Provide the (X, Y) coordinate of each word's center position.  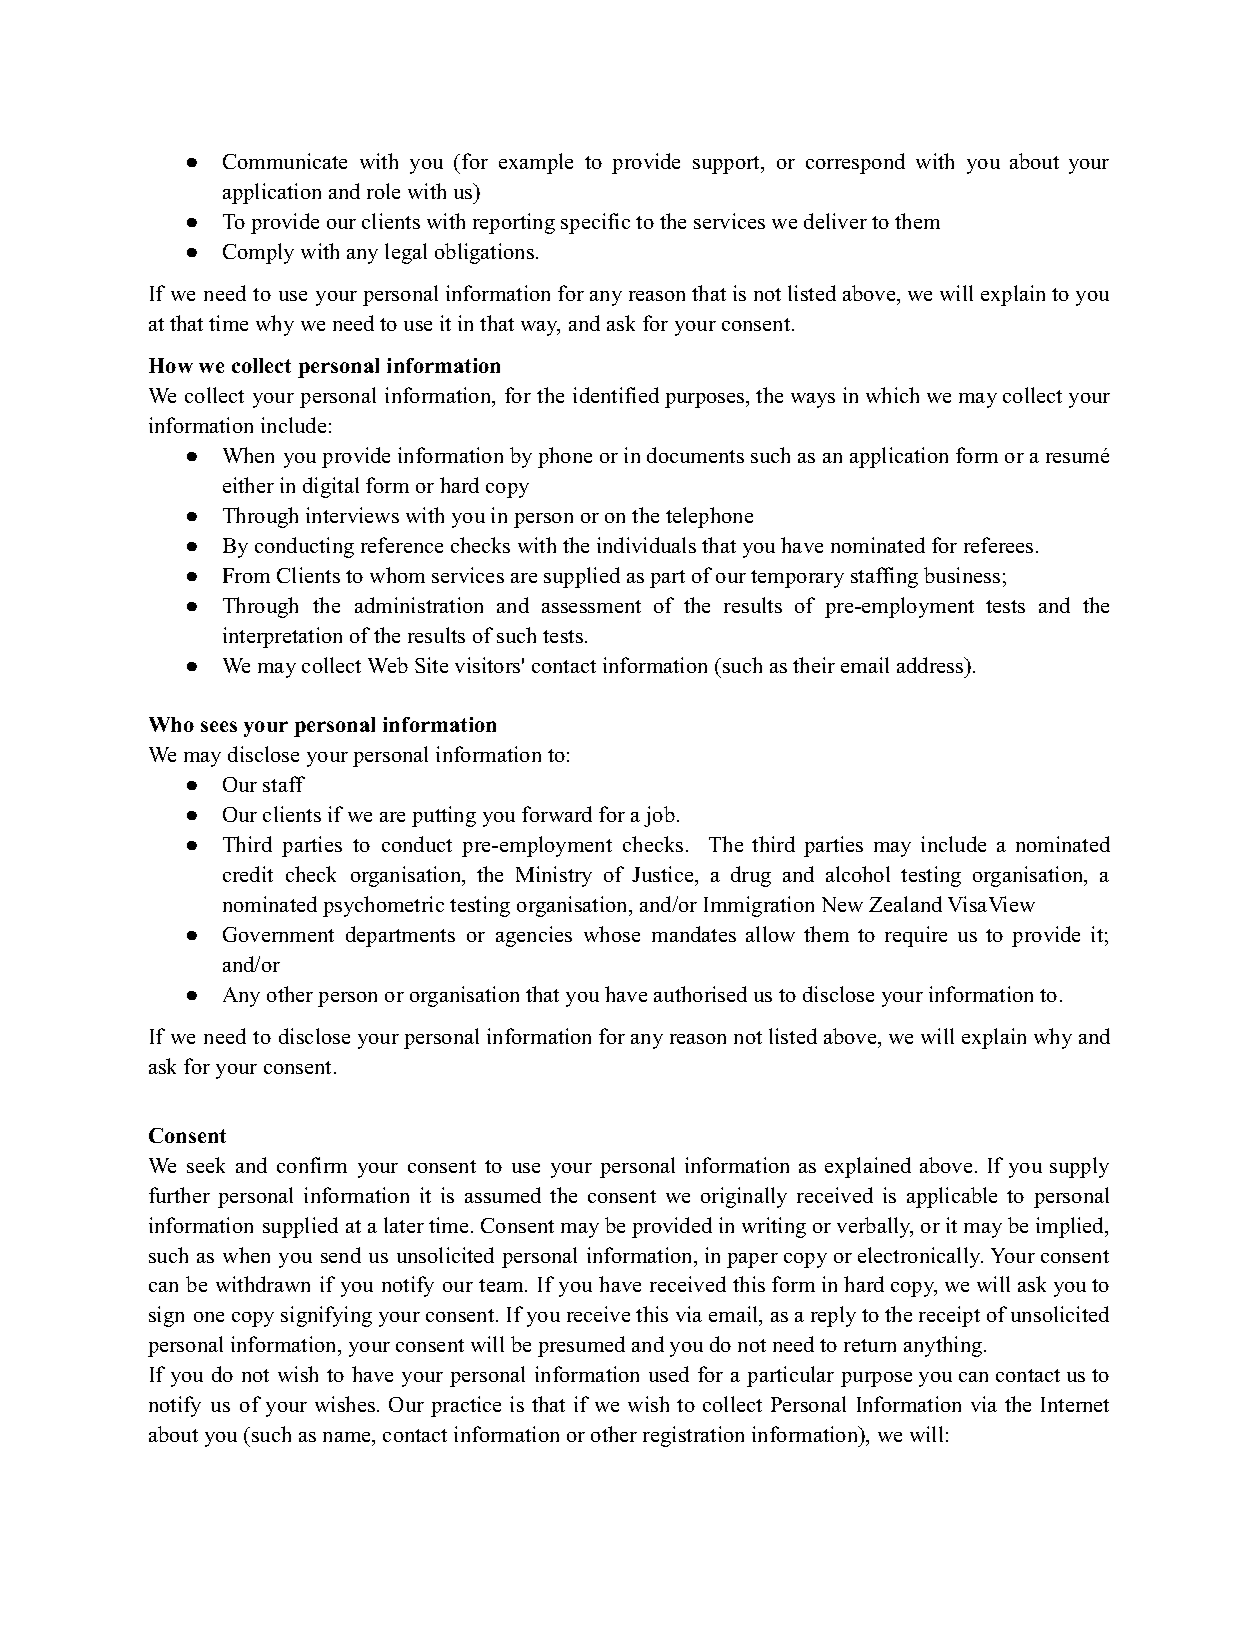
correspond (855, 163)
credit (248, 874)
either (248, 485)
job (659, 816)
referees (998, 545)
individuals (646, 545)
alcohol (858, 874)
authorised (700, 994)
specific (595, 223)
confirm (312, 1165)
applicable (952, 1197)
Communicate (285, 161)
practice (466, 1406)
